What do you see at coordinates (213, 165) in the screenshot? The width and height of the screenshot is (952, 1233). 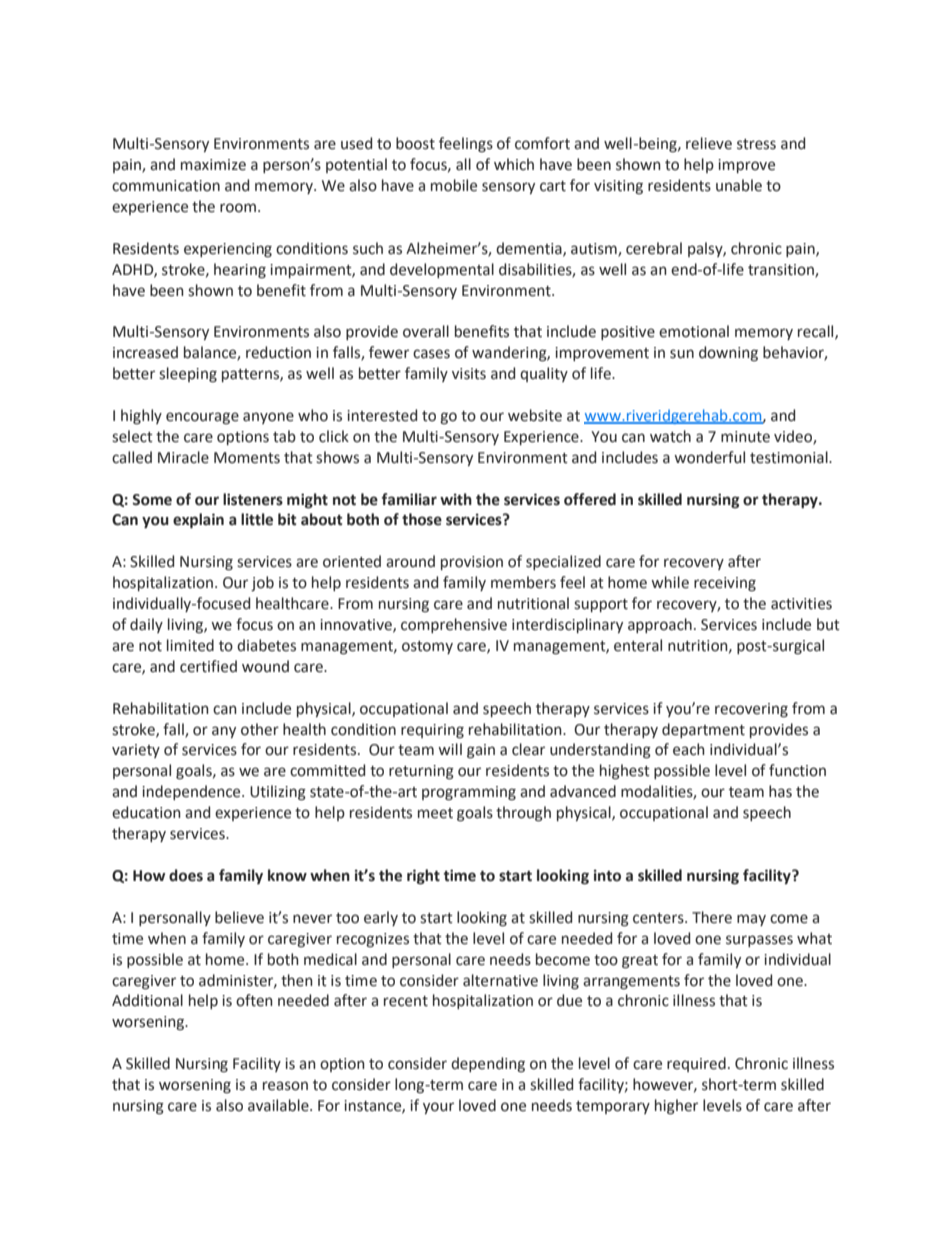 I see `maximize` at bounding box center [213, 165].
